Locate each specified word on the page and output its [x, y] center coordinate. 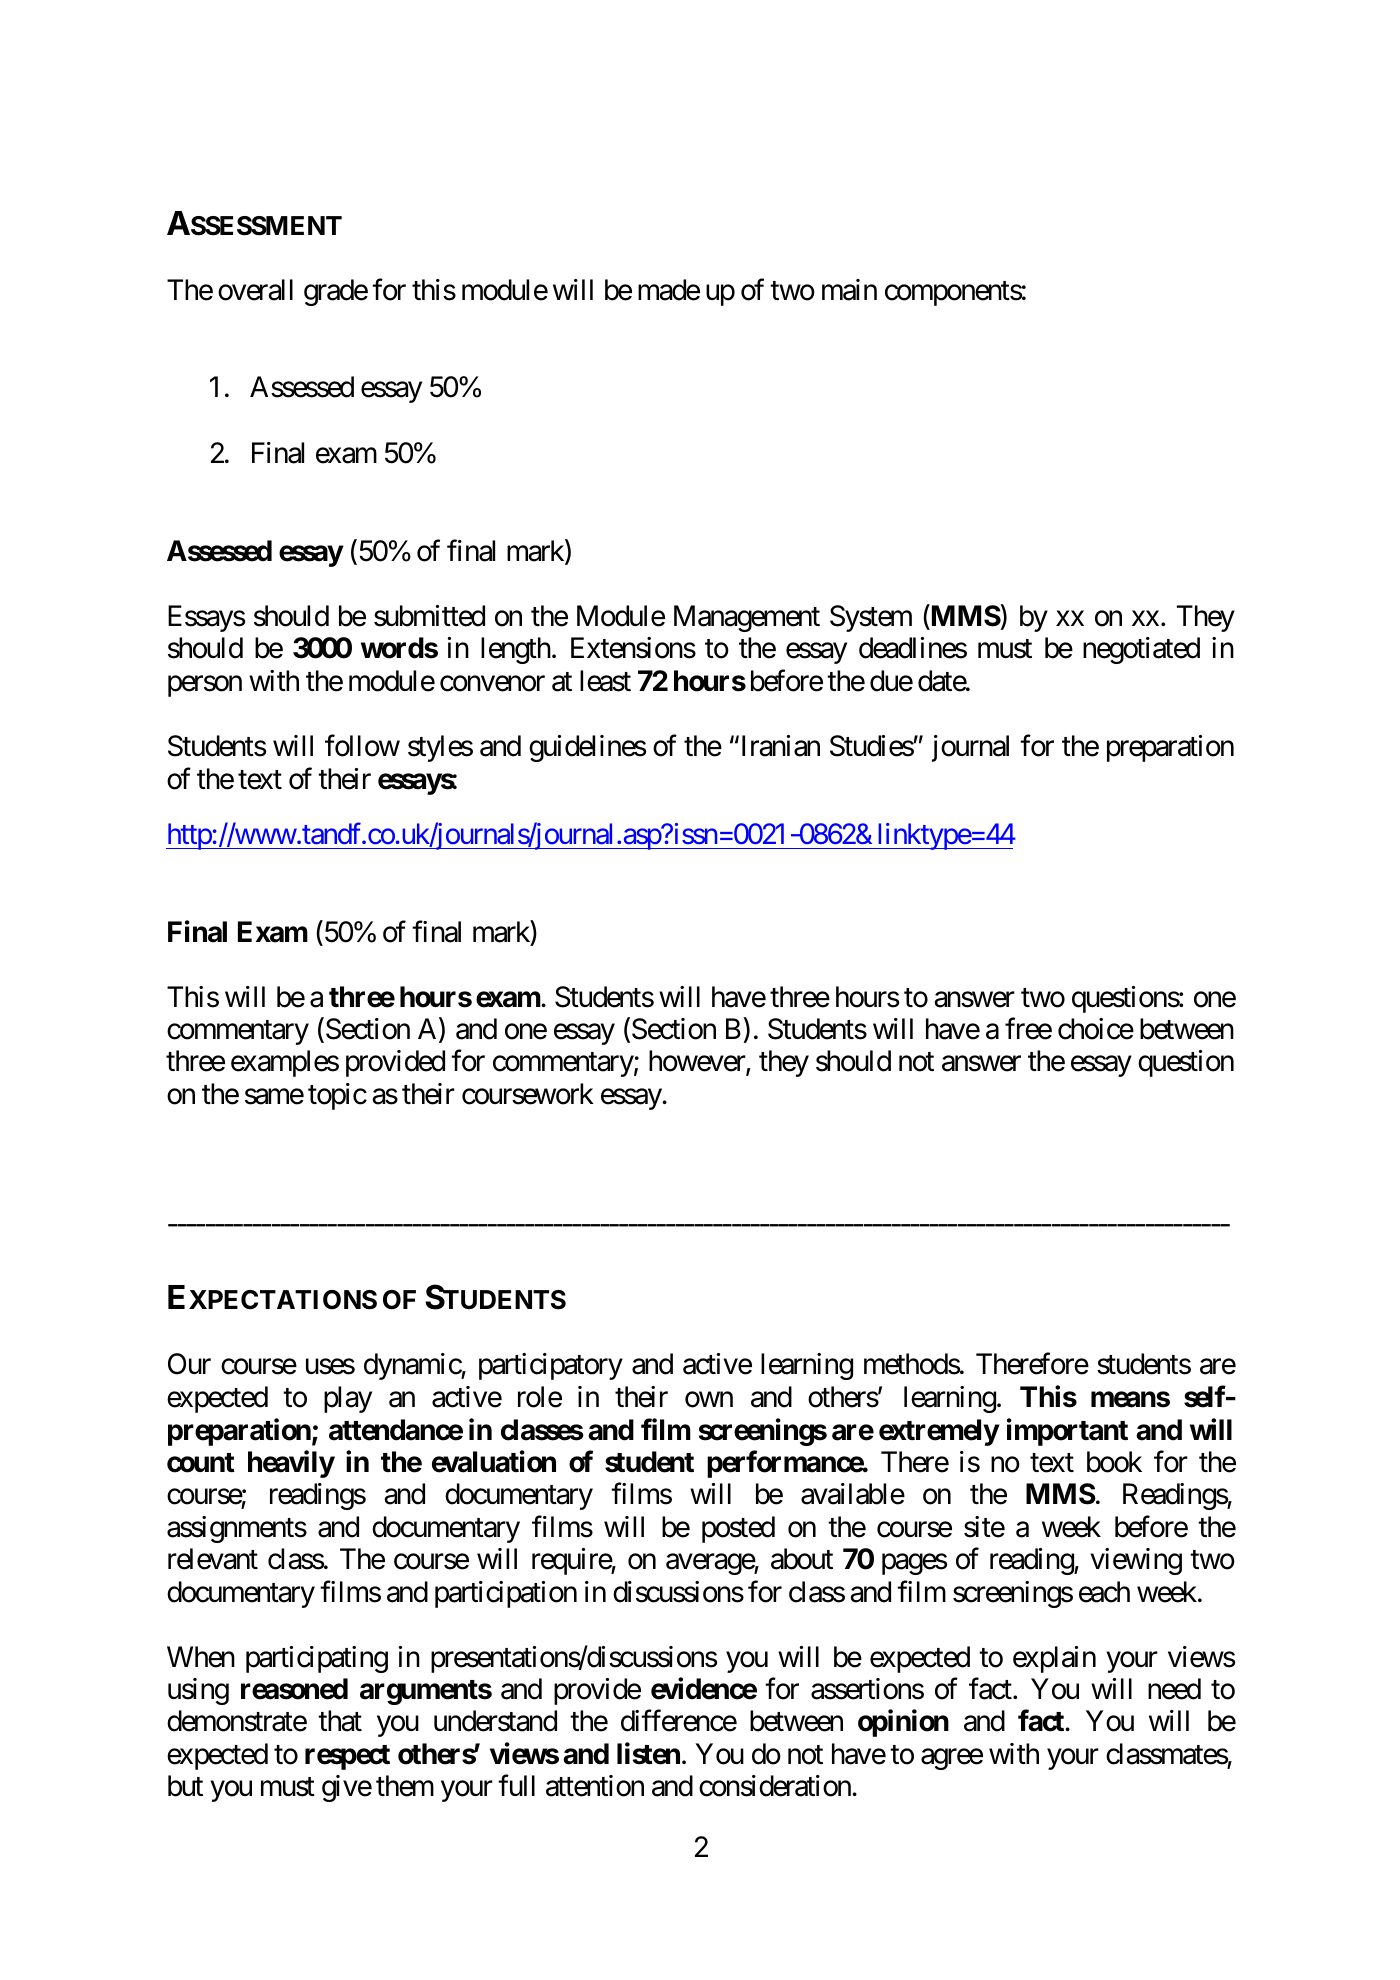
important [1067, 1432]
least [605, 681]
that [340, 1721]
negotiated [1141, 650]
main [849, 290]
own [709, 1400]
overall [255, 290]
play [348, 1399]
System [871, 618]
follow [362, 746]
